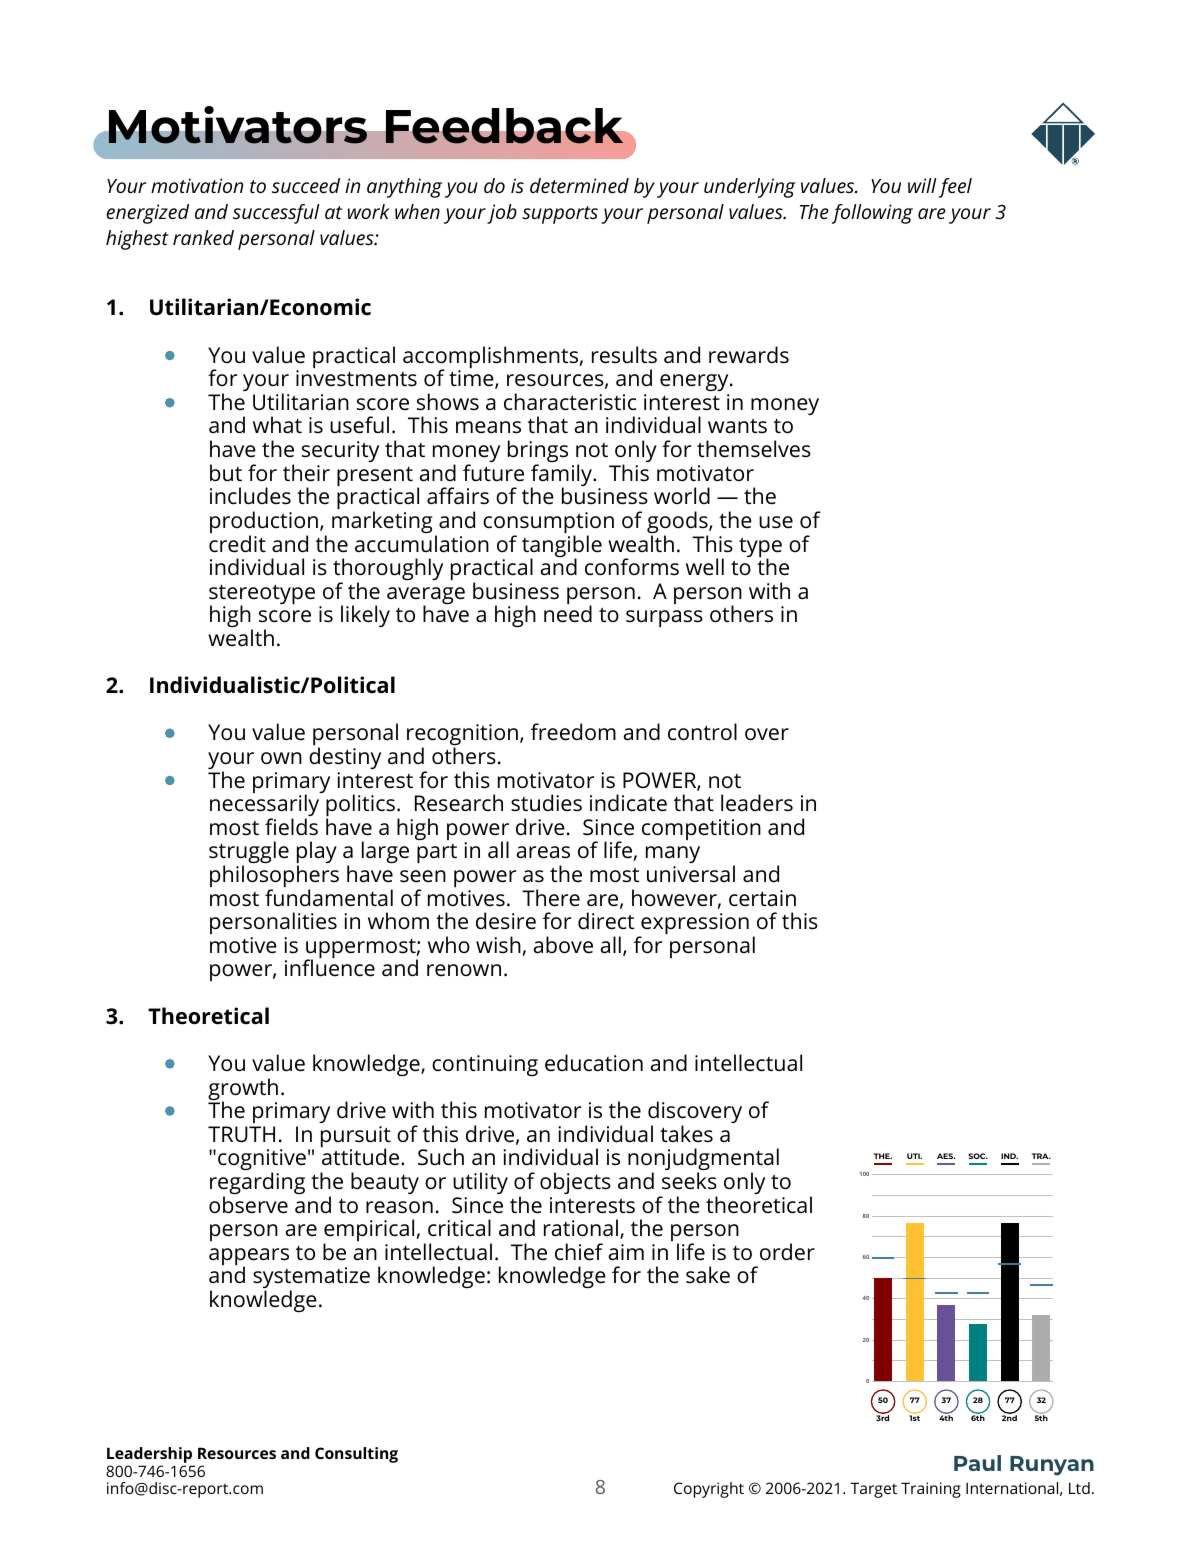  What do you see at coordinates (274, 877) in the screenshot?
I see `philosophers` at bounding box center [274, 877].
